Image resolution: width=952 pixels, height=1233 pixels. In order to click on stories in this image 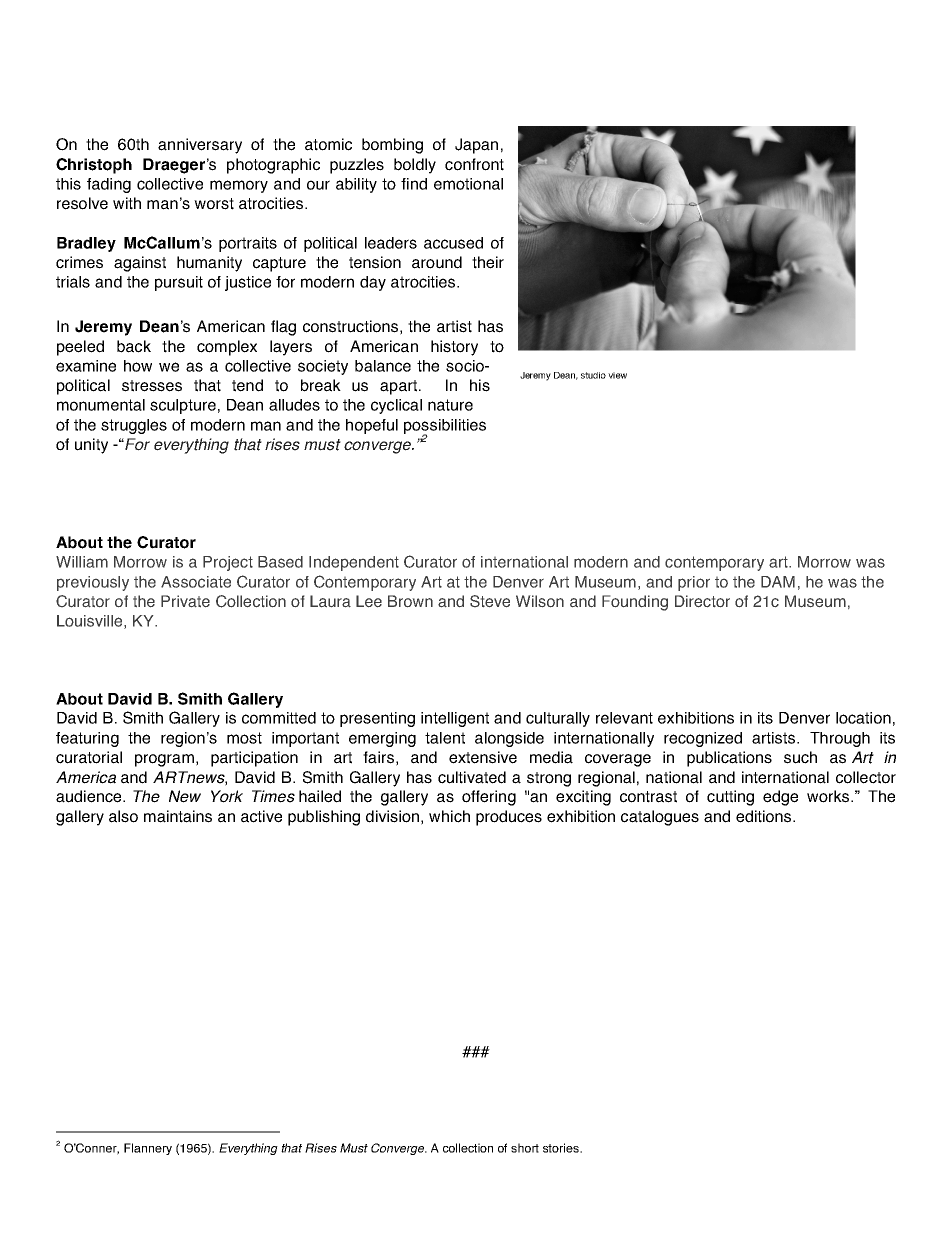, I will do `click(562, 1148)`.
